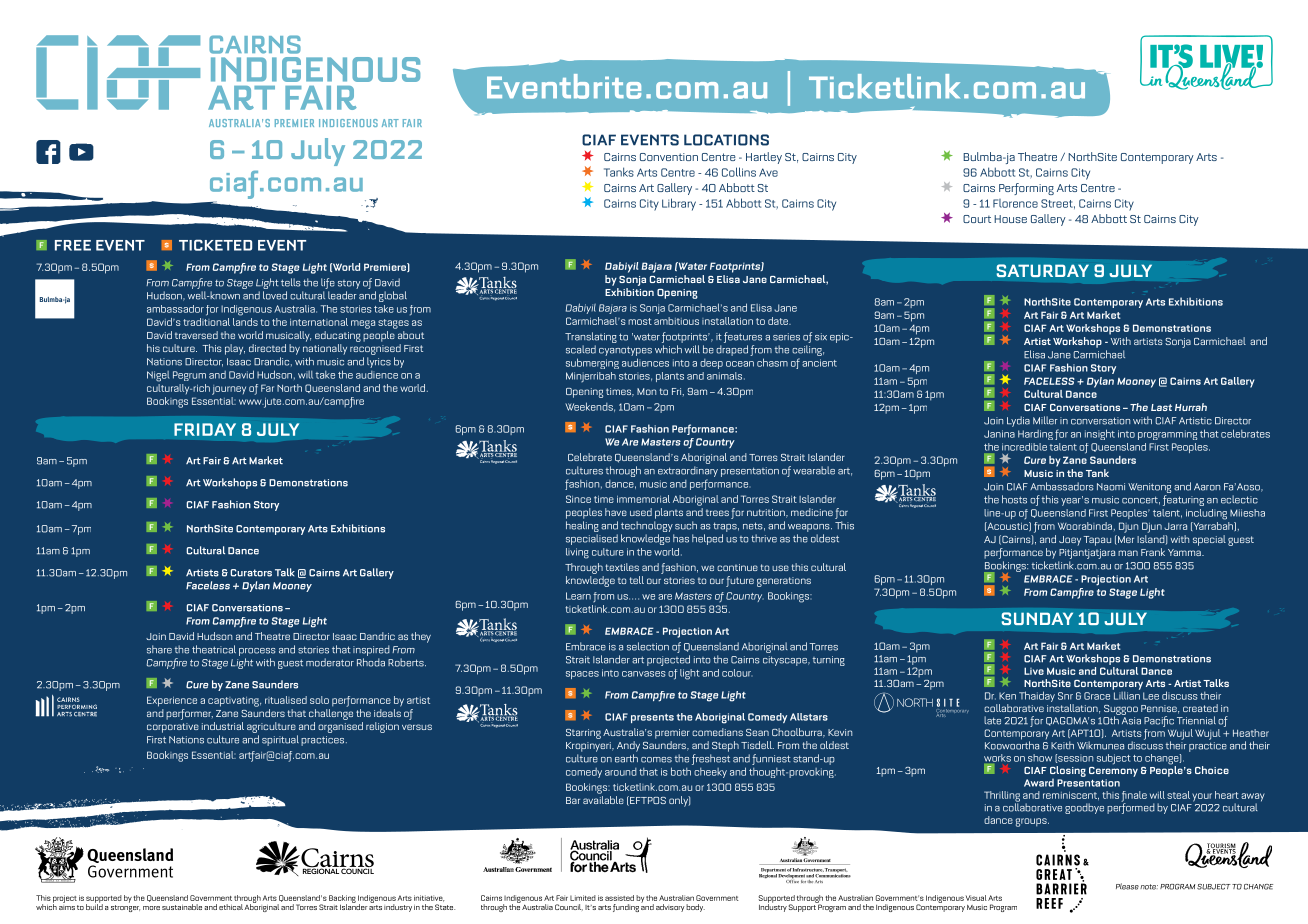 The width and height of the document is (1308, 924). What do you see at coordinates (215, 245) in the document?
I see `TICKETED` at bounding box center [215, 245].
